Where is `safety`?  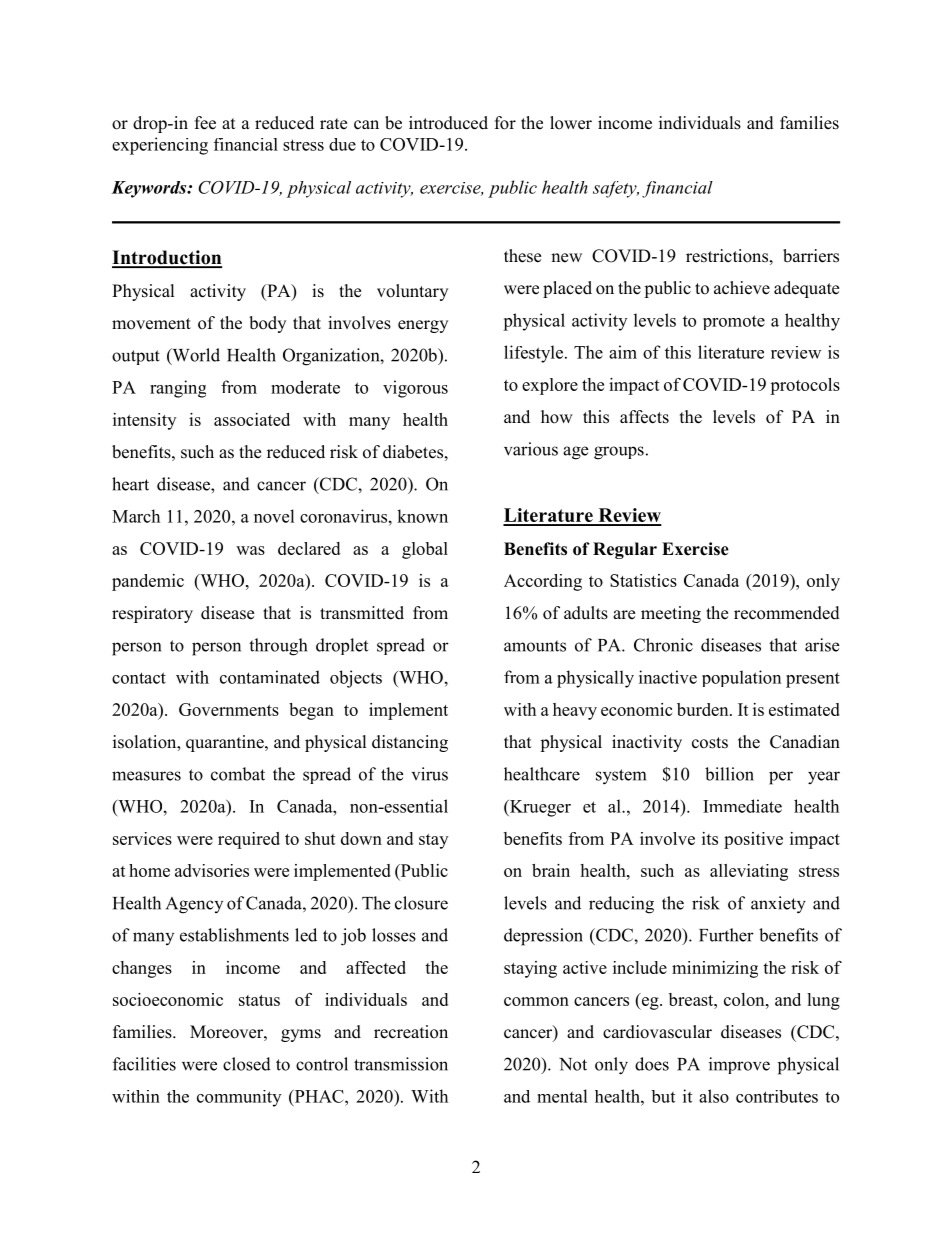 safety is located at coordinates (616, 189).
